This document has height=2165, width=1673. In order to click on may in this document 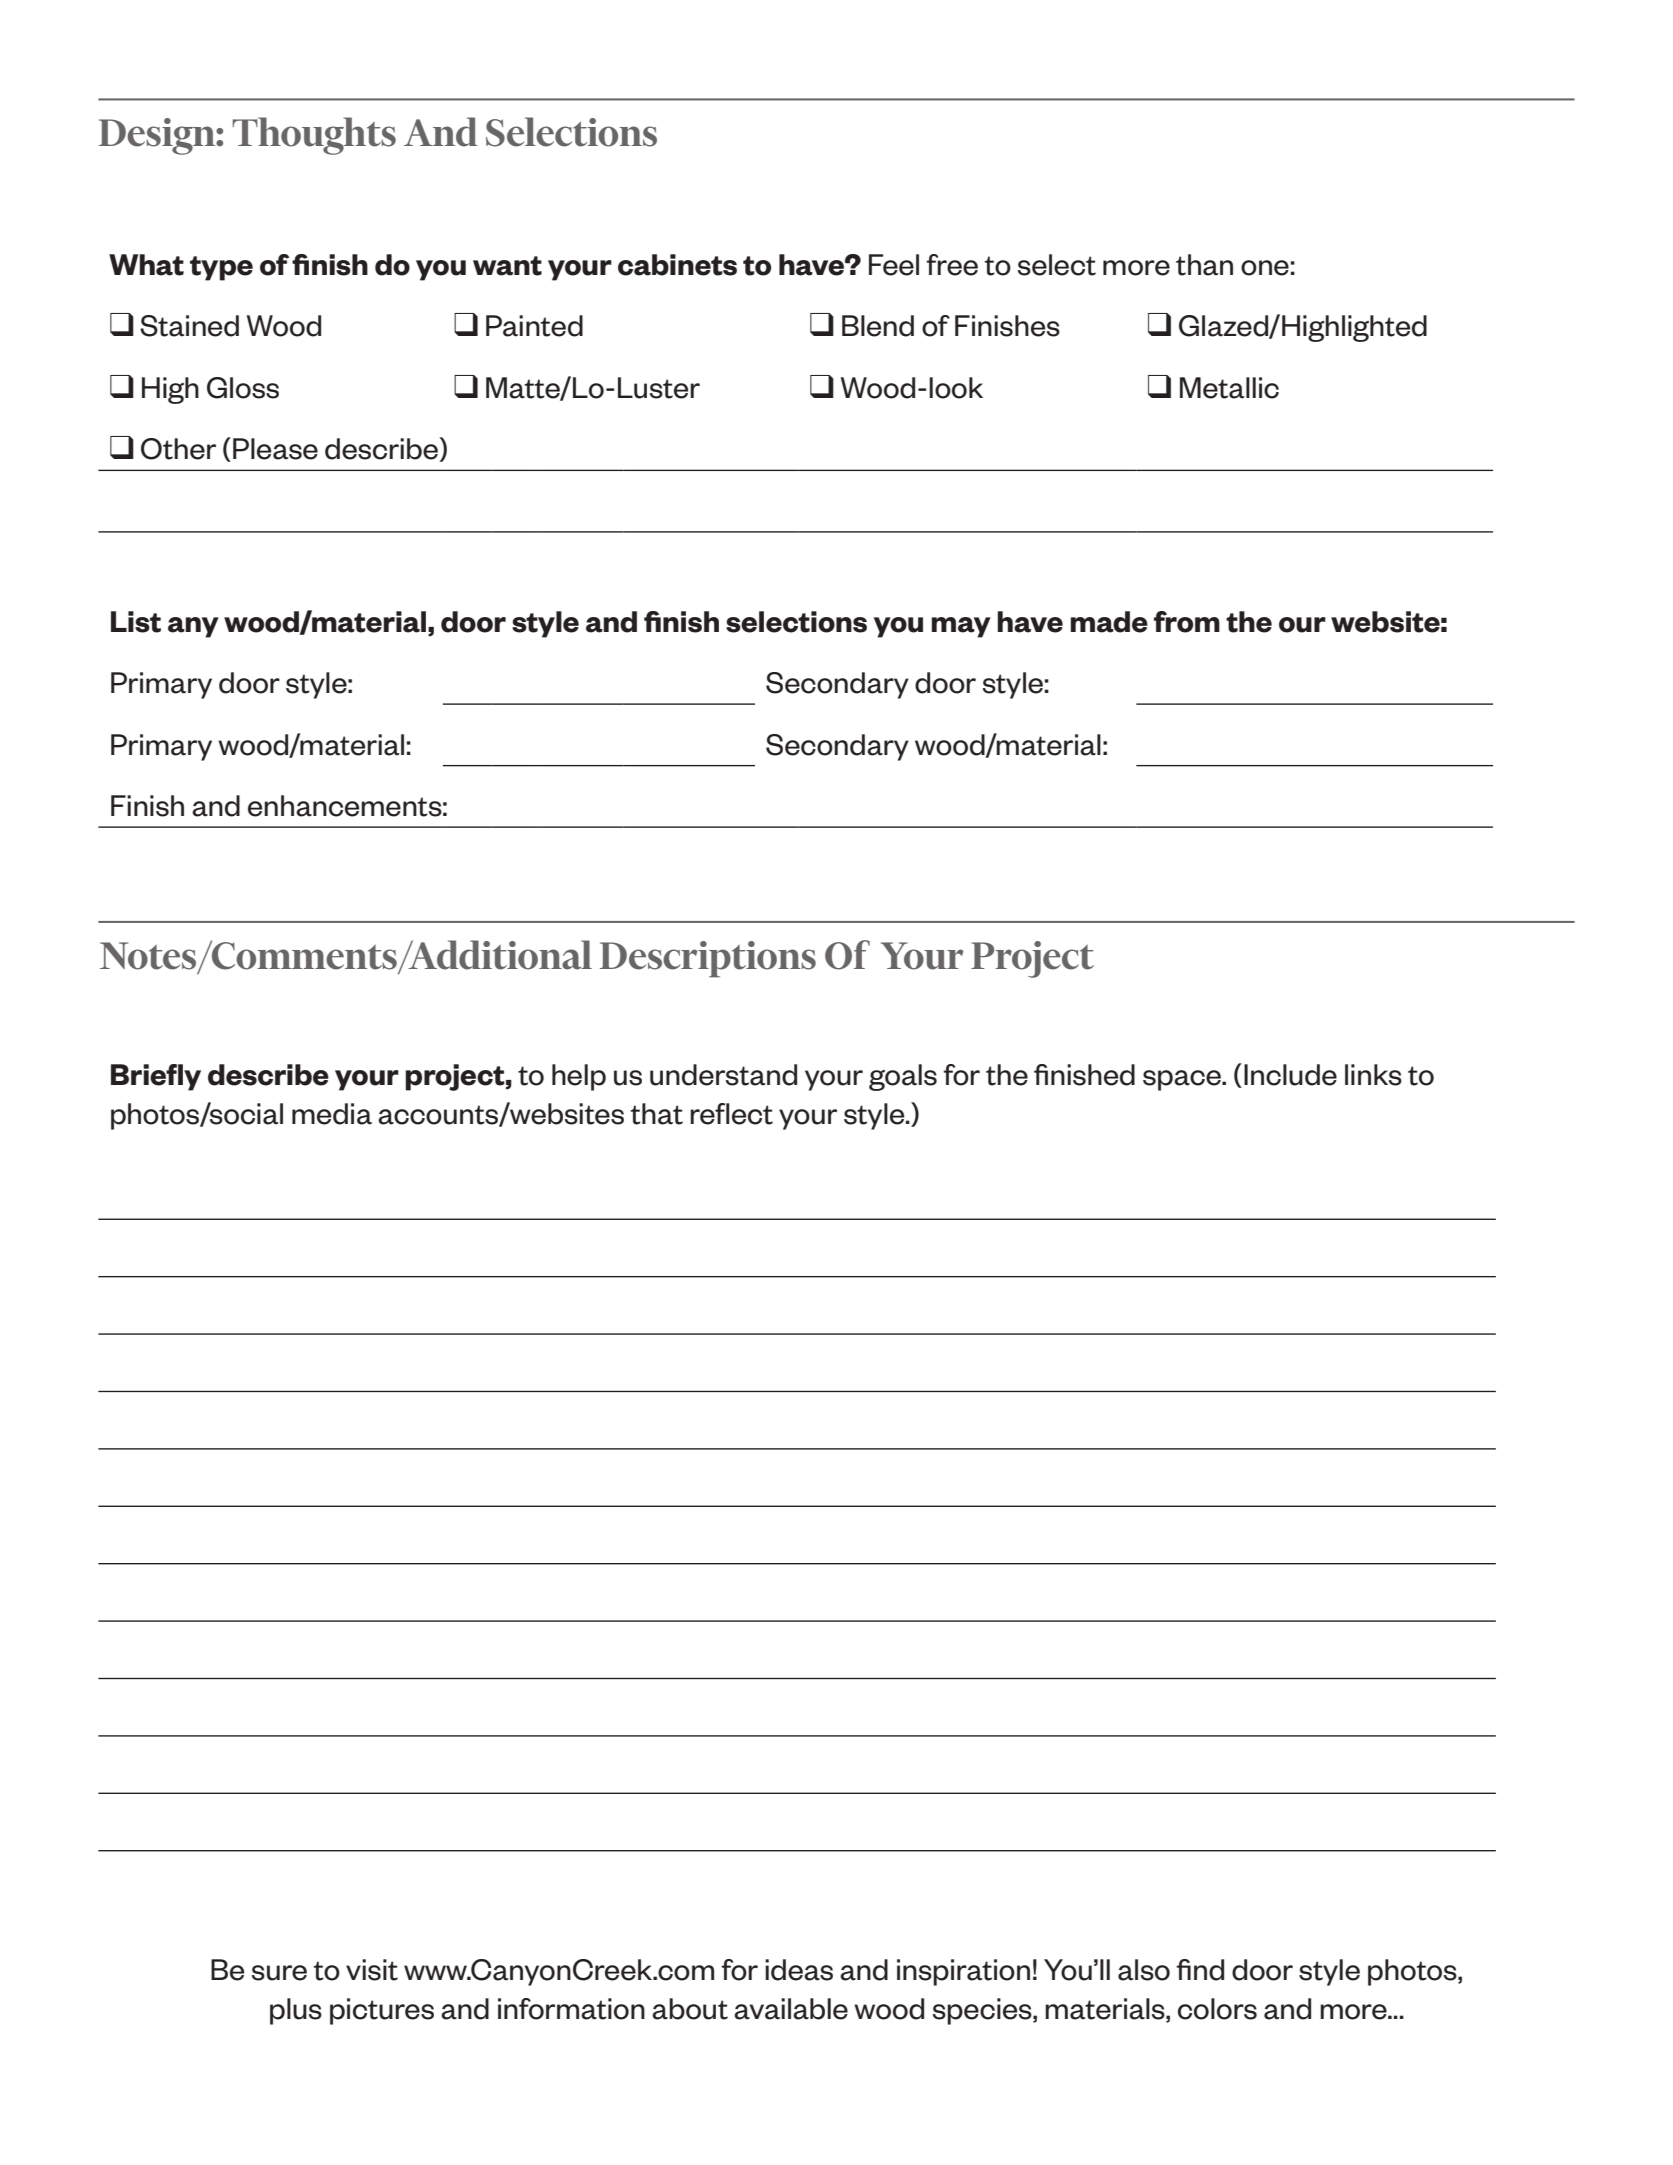, I will do `click(961, 627)`.
